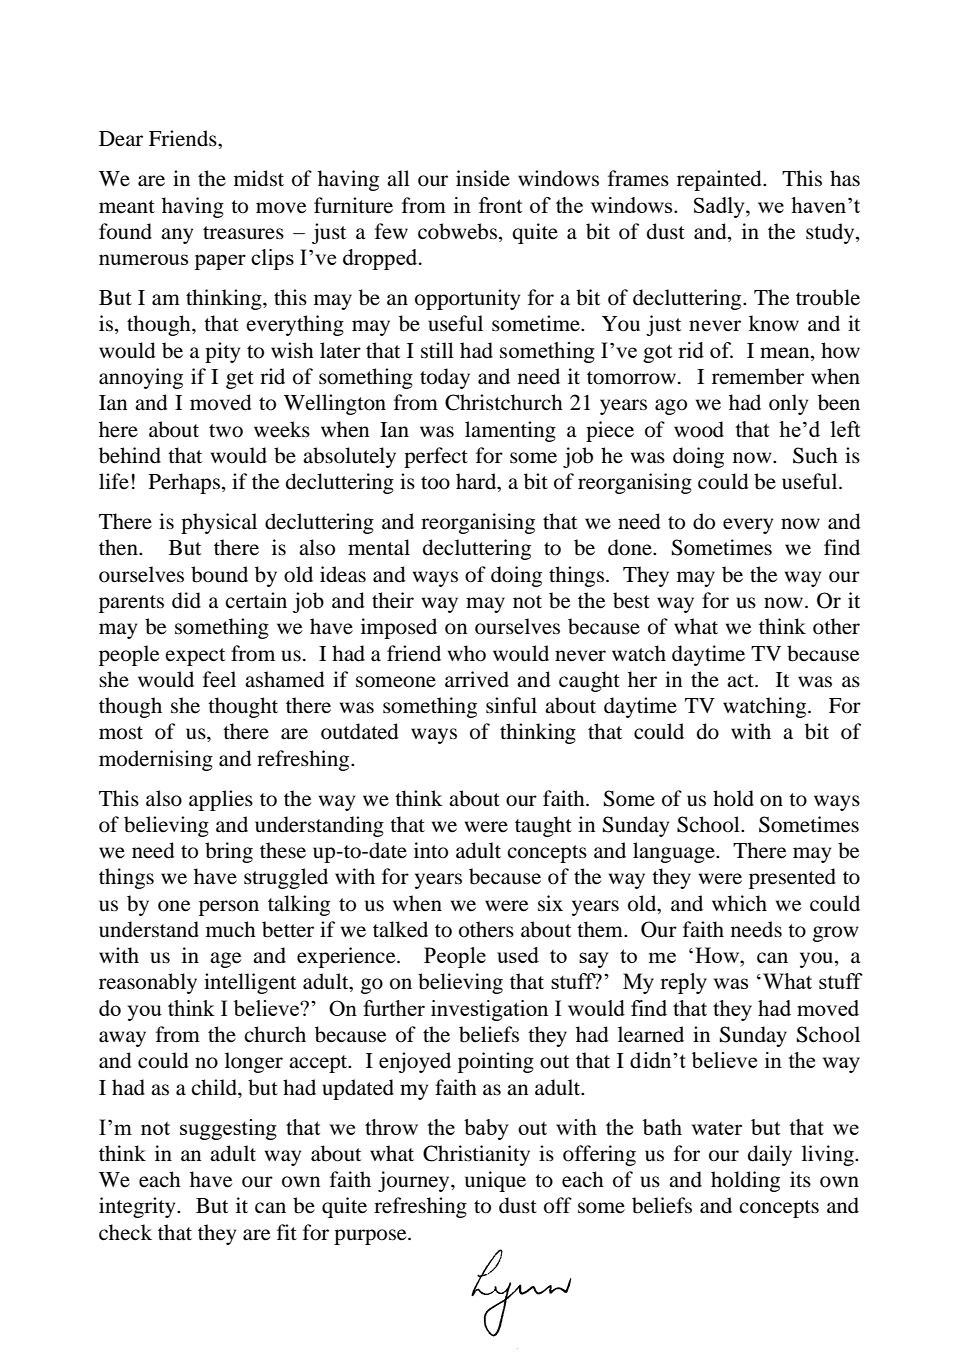 The height and width of the document is (1360, 959). I want to click on physical, so click(219, 523).
